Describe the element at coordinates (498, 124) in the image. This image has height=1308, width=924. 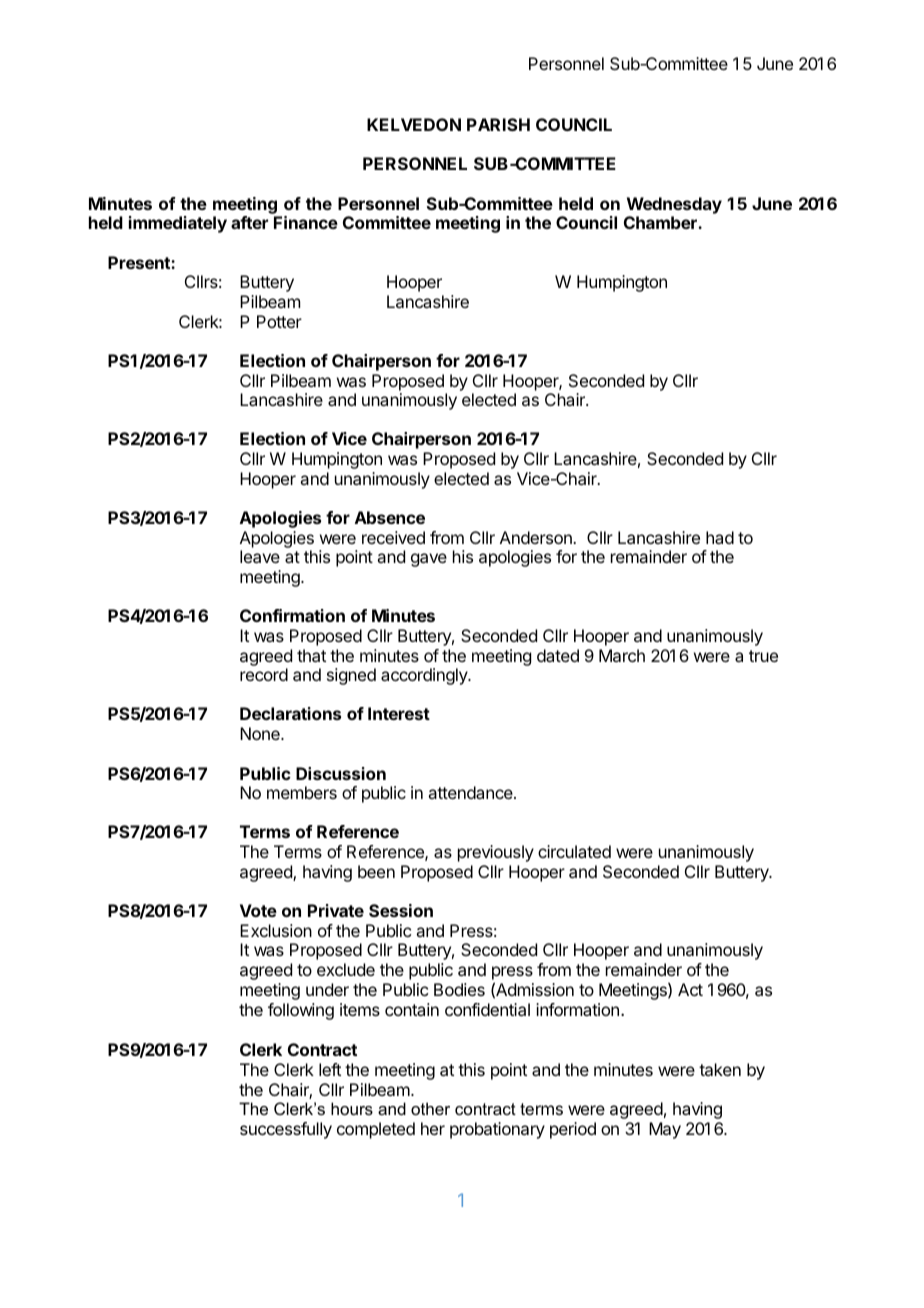
I see `PARISH` at that location.
